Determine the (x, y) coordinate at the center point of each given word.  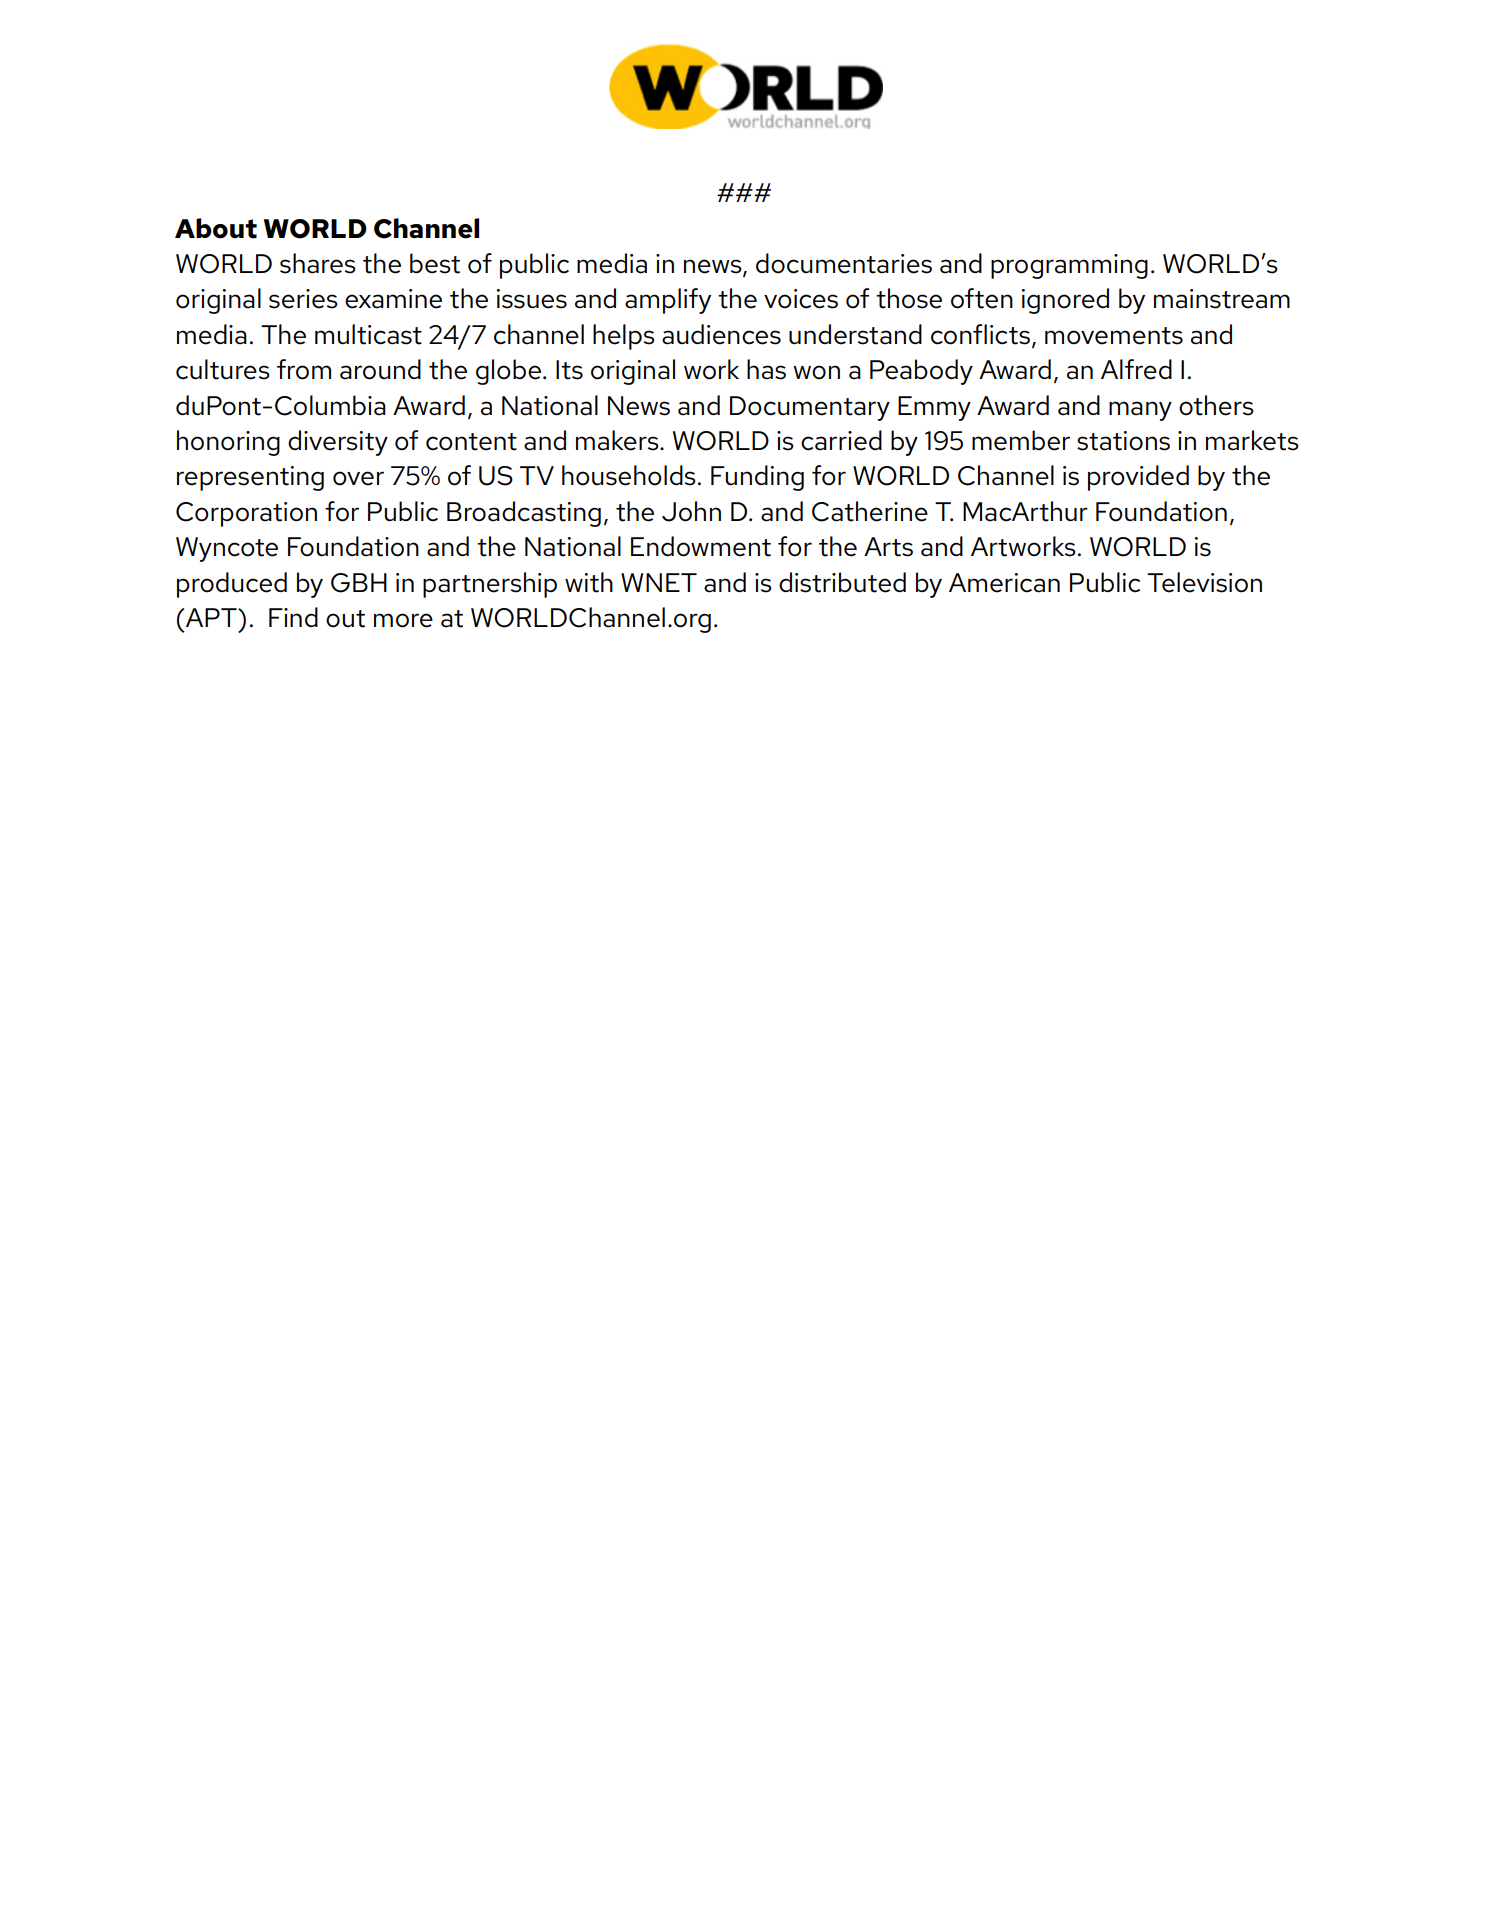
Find (293, 617)
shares (318, 263)
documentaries (844, 263)
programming (1069, 266)
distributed (842, 582)
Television (1204, 582)
